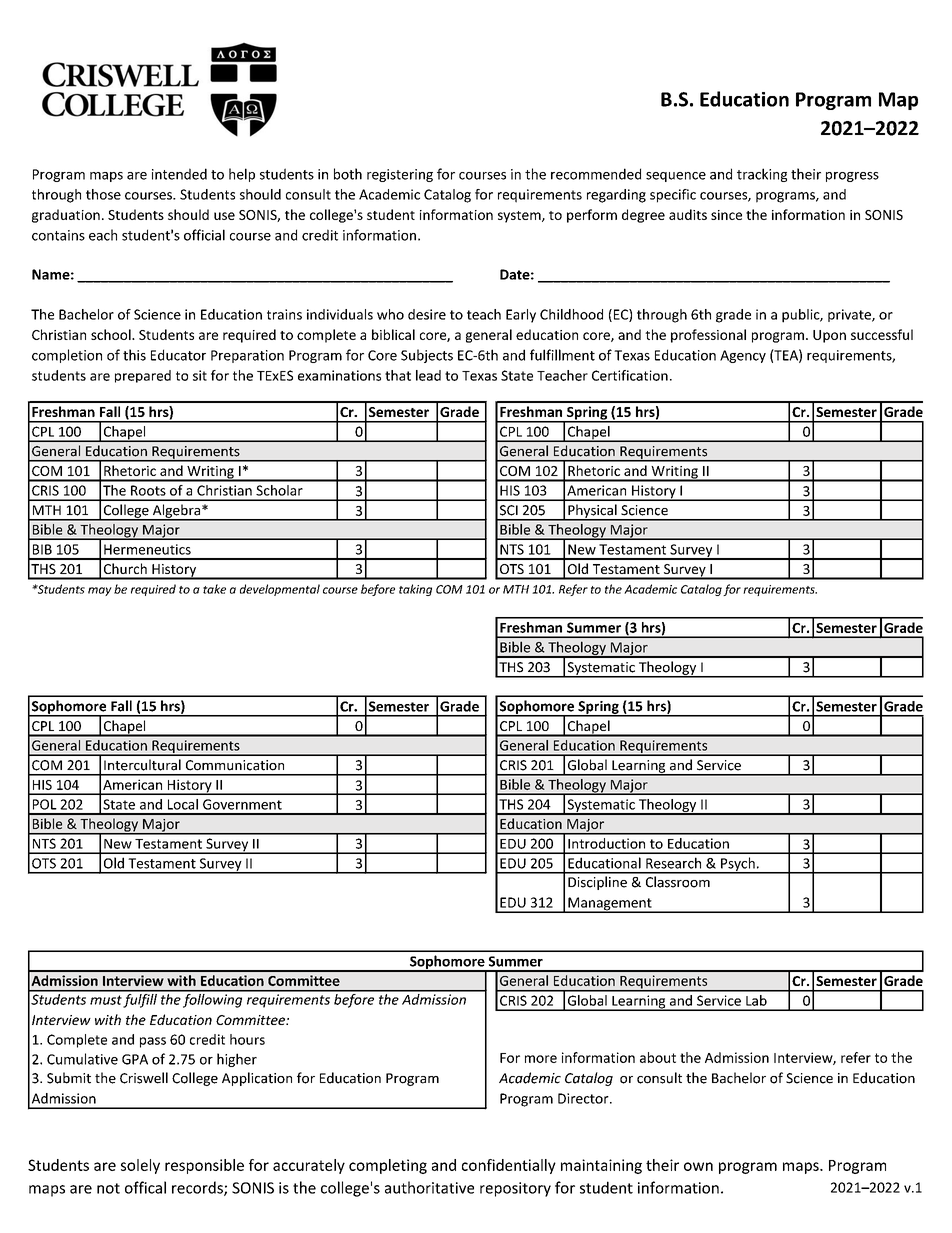  What do you see at coordinates (509, 1166) in the page?
I see `confidentially` at bounding box center [509, 1166].
